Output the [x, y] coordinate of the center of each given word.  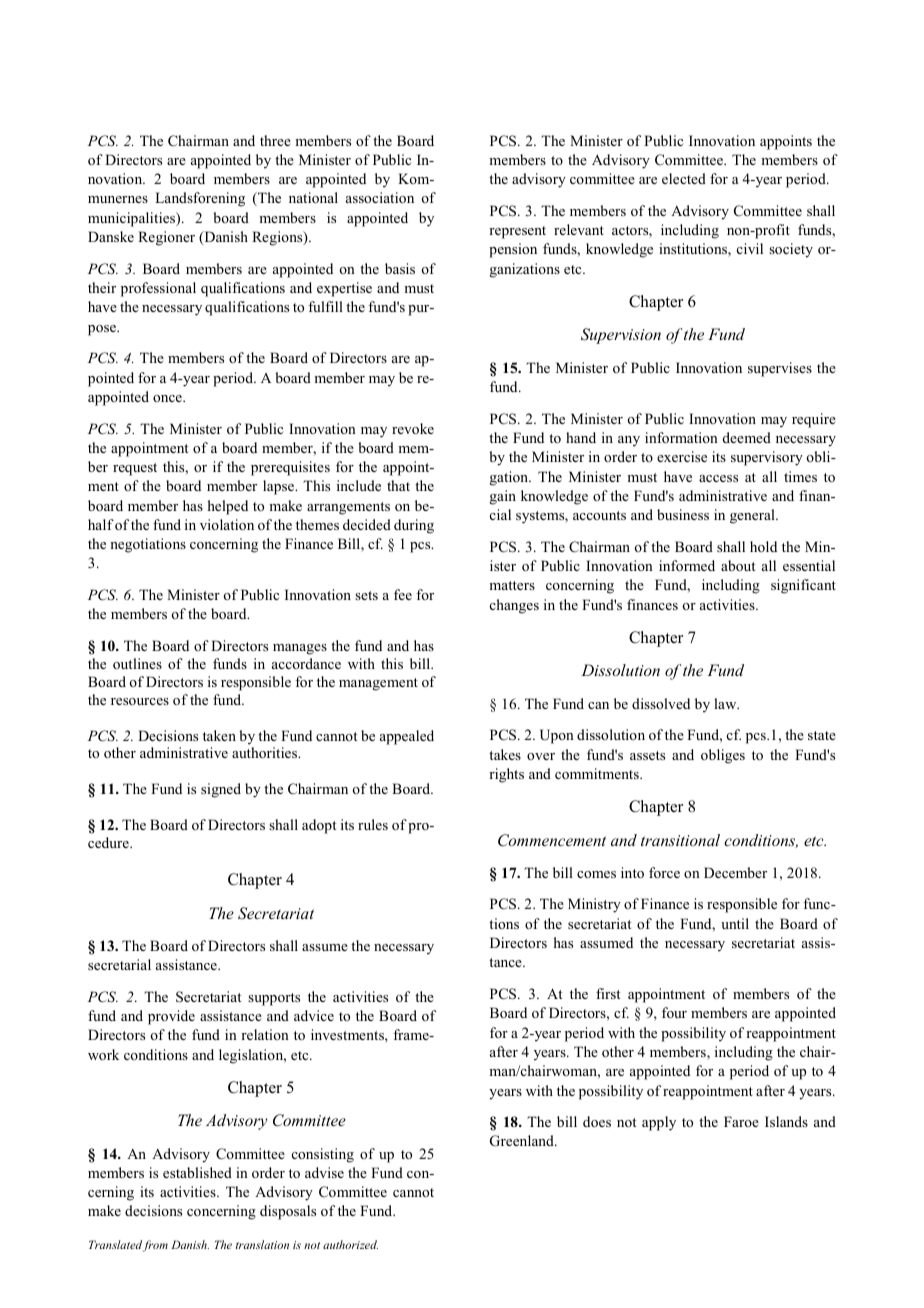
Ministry [594, 905]
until [735, 923]
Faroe [741, 1121]
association [380, 197]
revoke [413, 428]
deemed [747, 437]
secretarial [119, 964]
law [726, 703]
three [275, 140]
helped [228, 507]
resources [140, 701]
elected [684, 178]
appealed [407, 737]
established [197, 1172]
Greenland [523, 1141]
